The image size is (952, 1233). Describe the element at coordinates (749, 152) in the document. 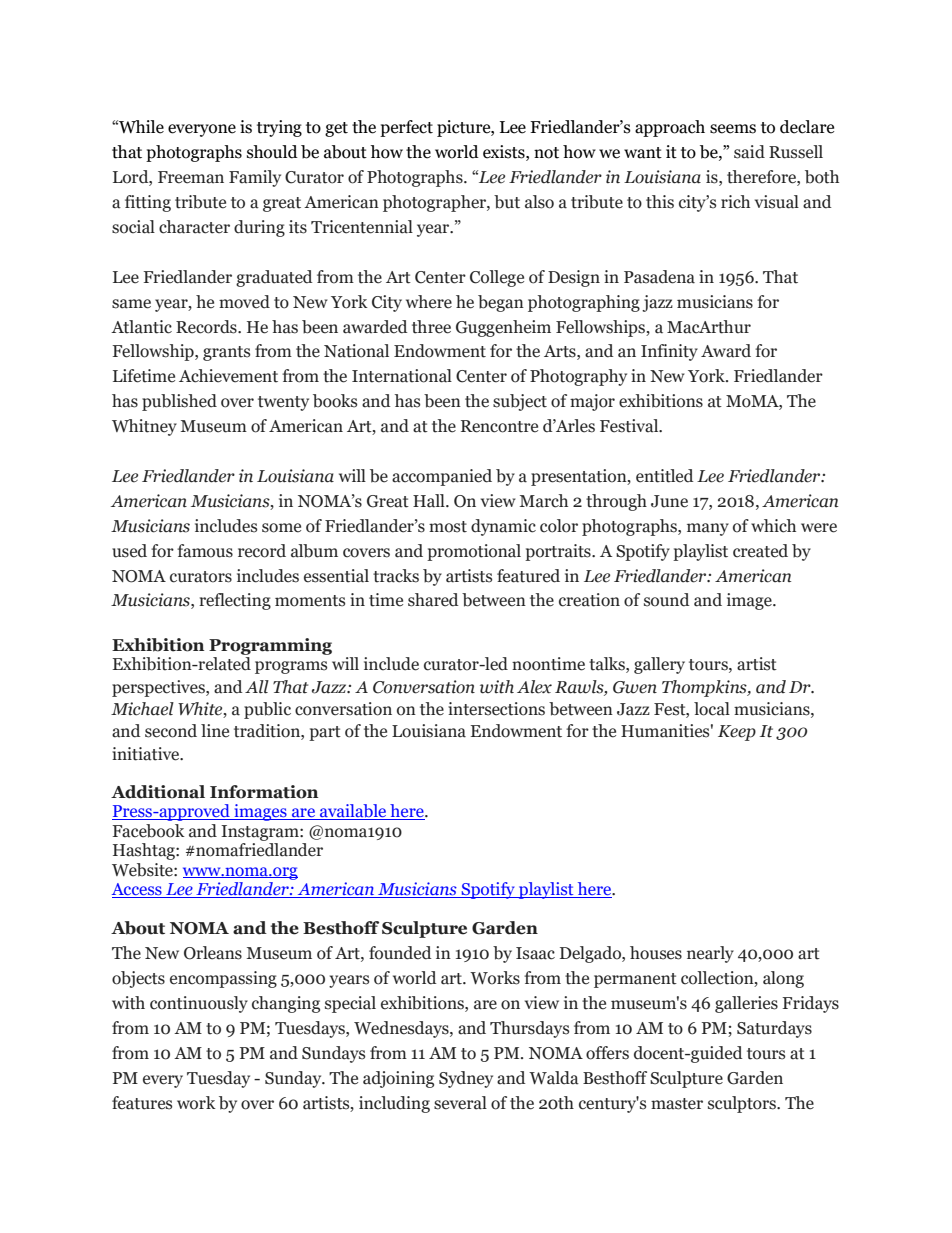

I see `said` at that location.
